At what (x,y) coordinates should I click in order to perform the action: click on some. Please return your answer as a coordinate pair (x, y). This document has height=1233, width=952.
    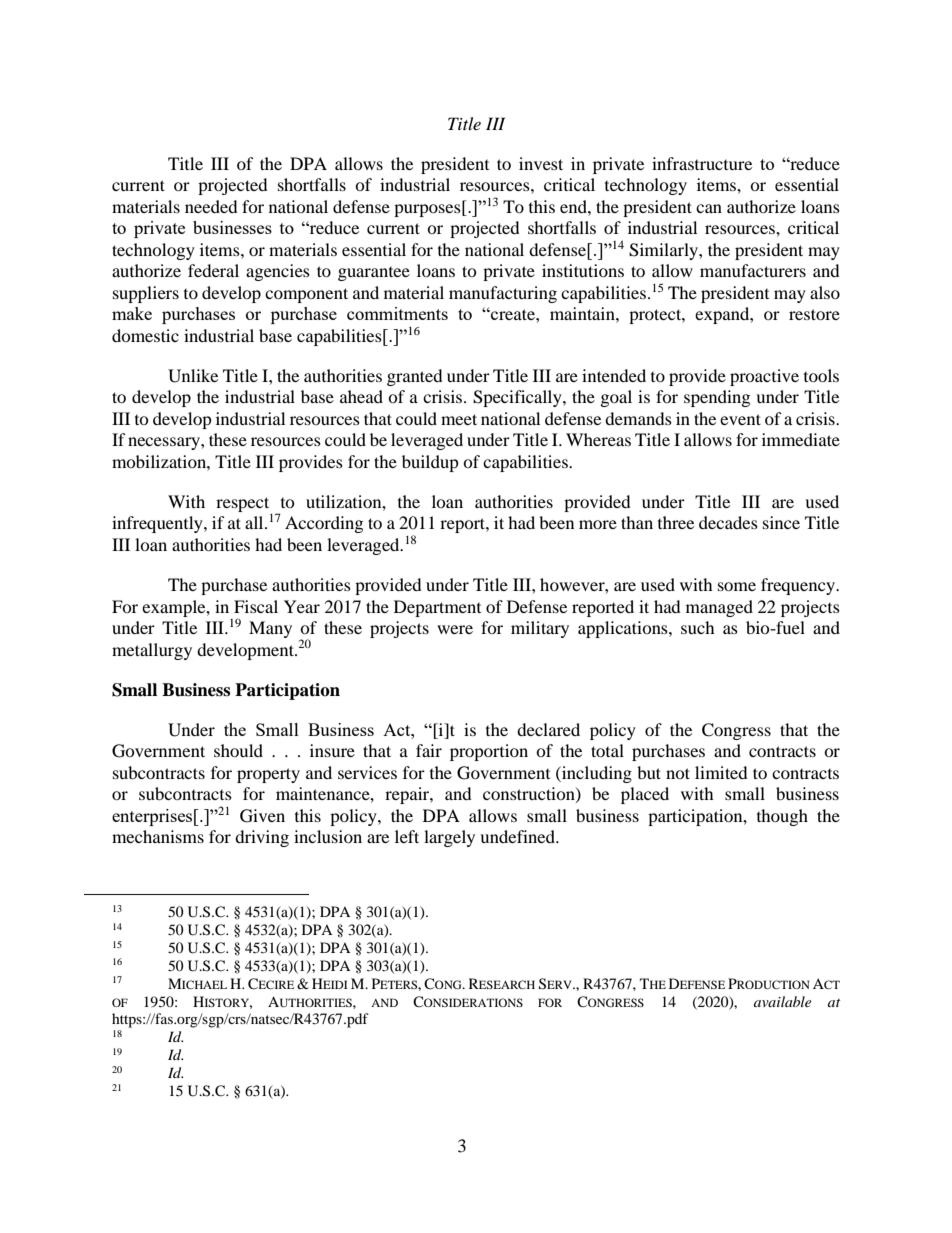
    Looking at the image, I should click on (737, 586).
